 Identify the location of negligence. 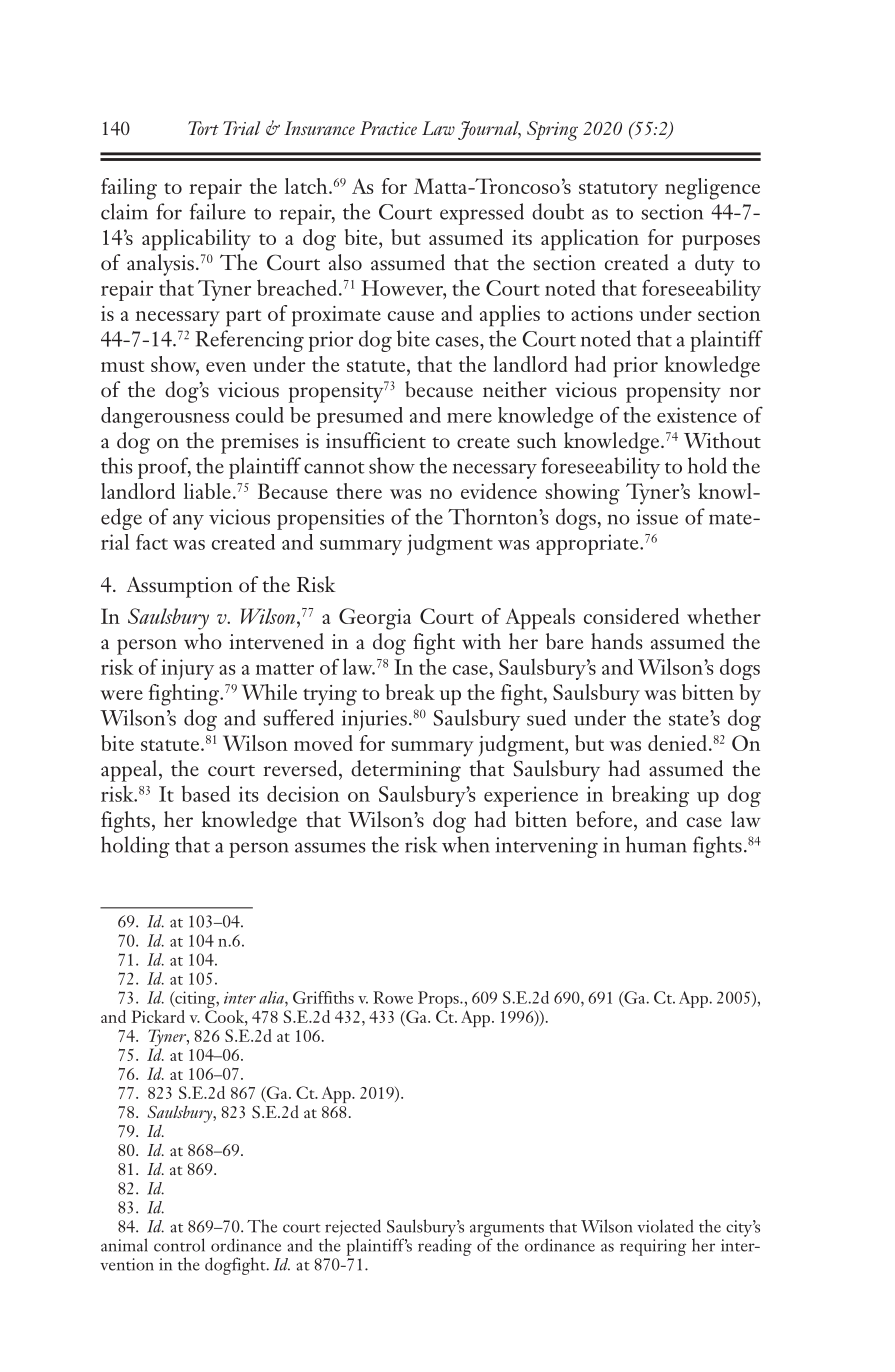
(712, 189).
